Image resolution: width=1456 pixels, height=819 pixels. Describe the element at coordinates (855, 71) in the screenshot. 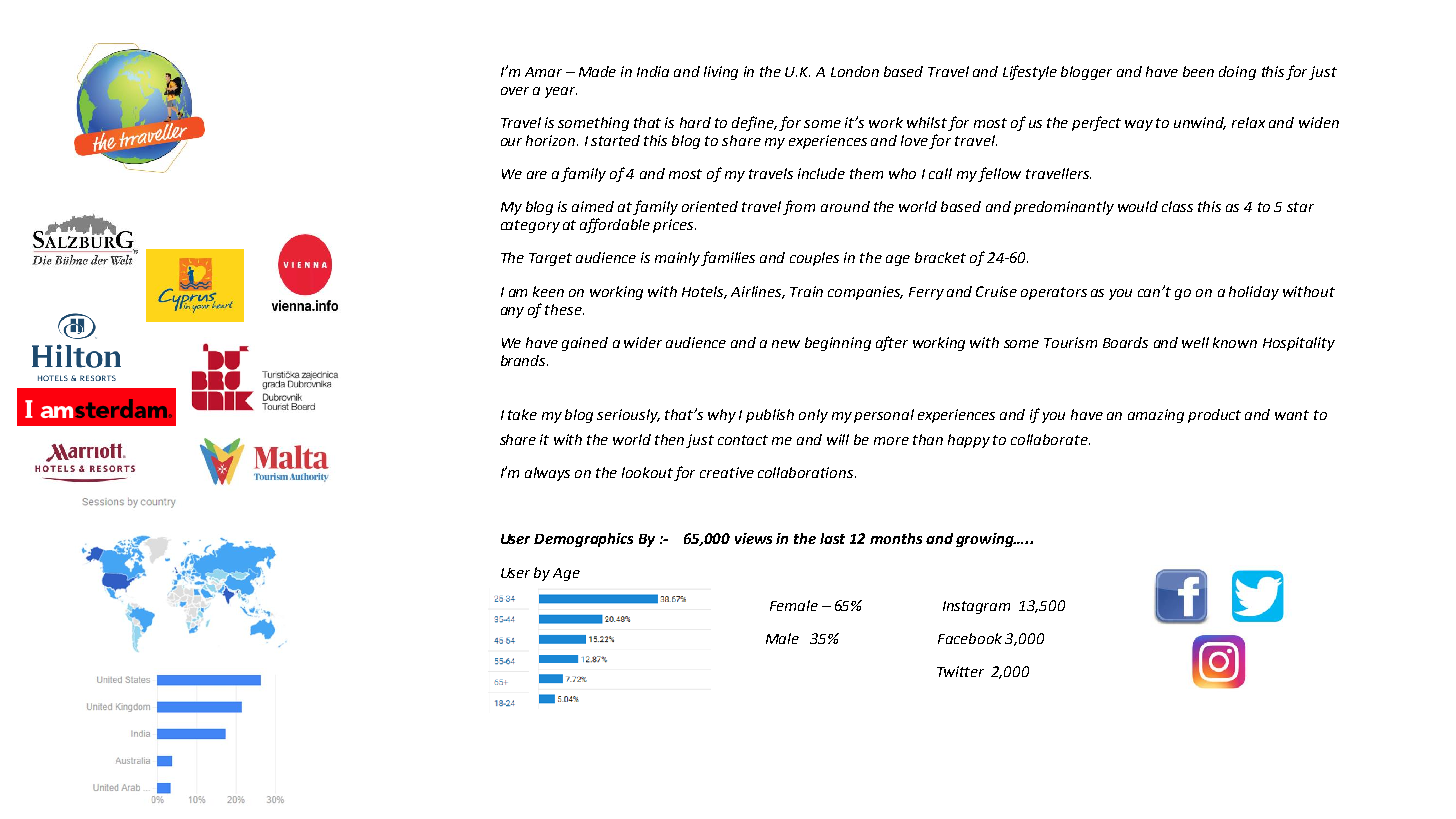

I see `London` at that location.
